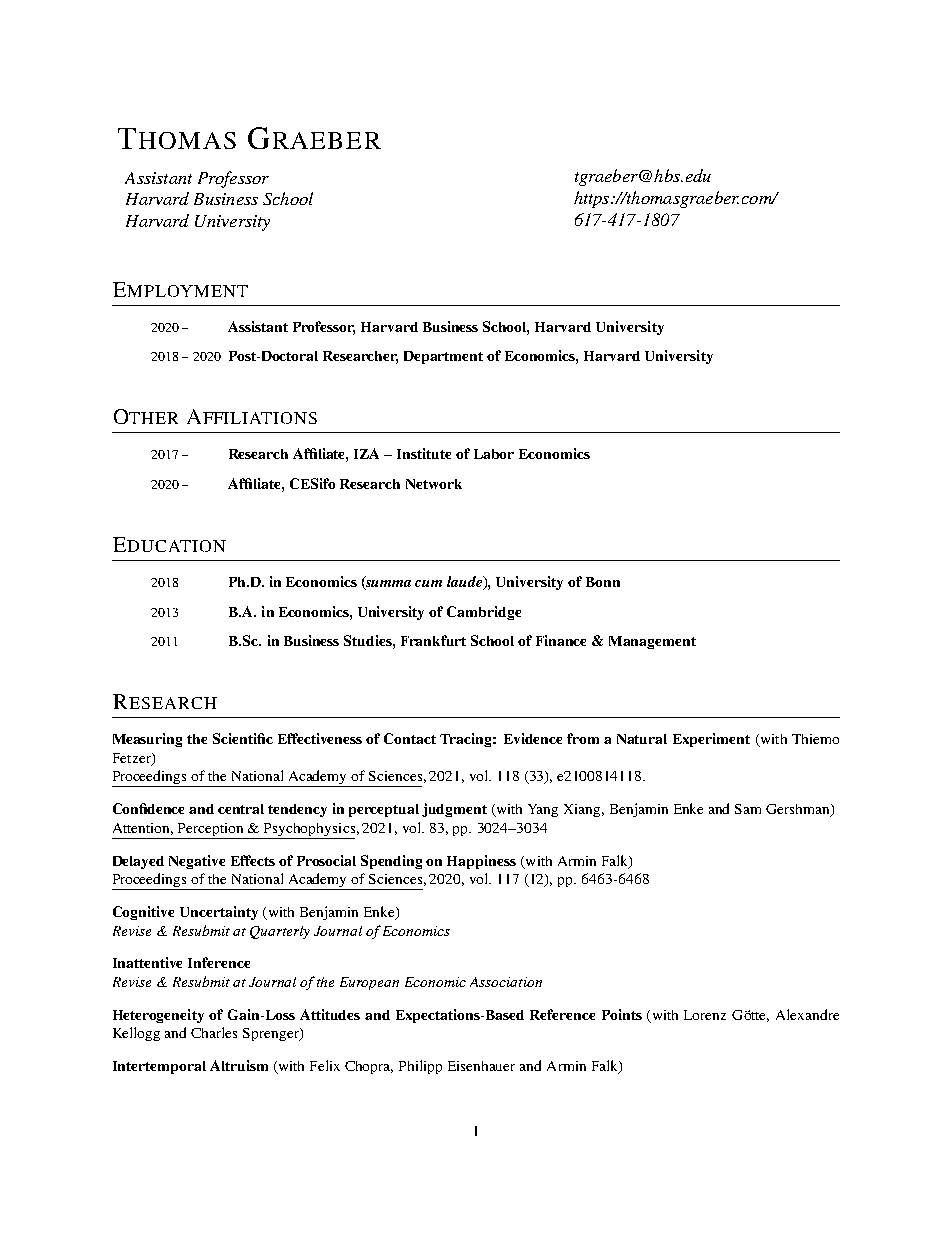  Describe the element at coordinates (214, 1032) in the screenshot. I see `Charles` at that location.
